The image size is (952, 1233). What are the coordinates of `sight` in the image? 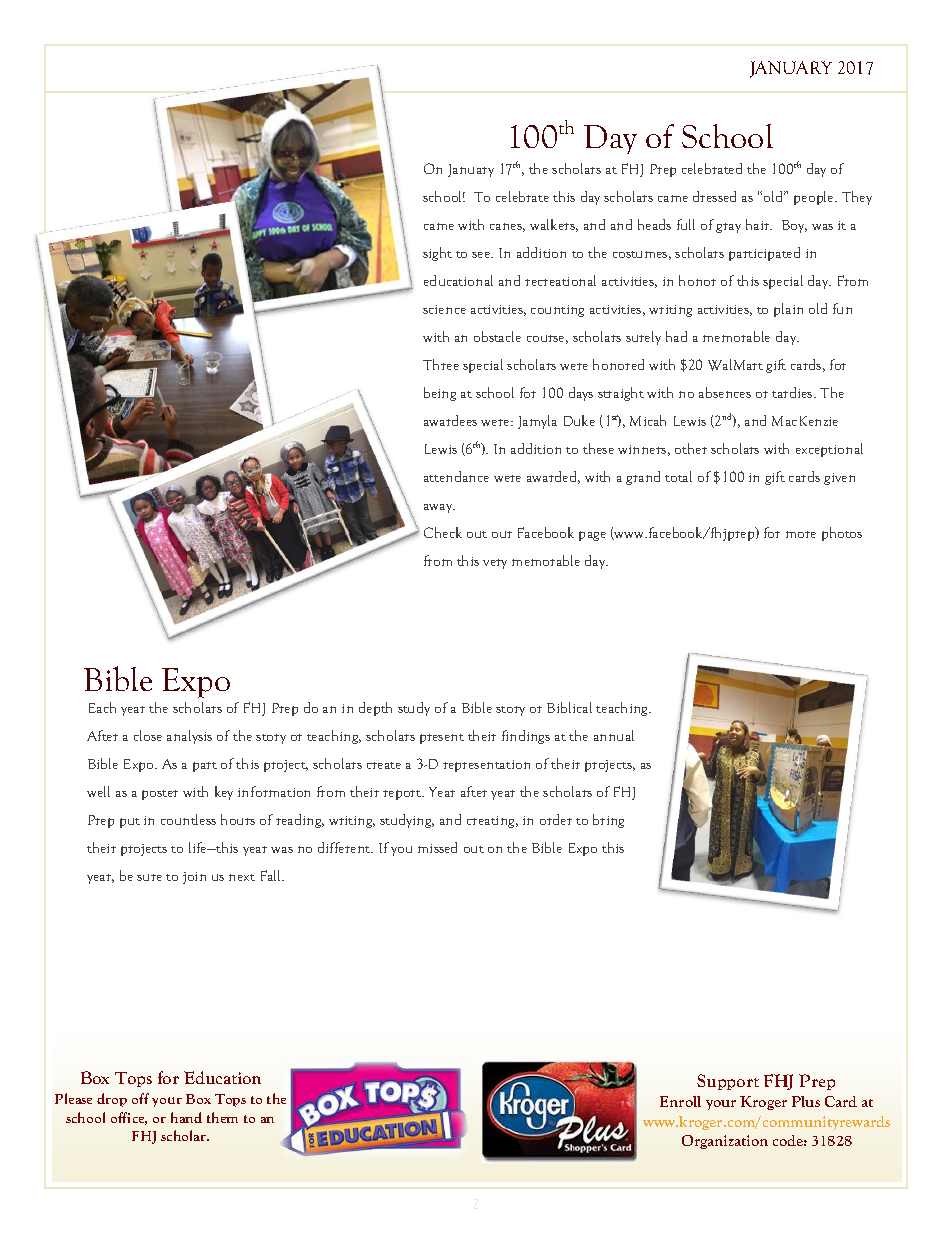 It's located at (437, 254).
